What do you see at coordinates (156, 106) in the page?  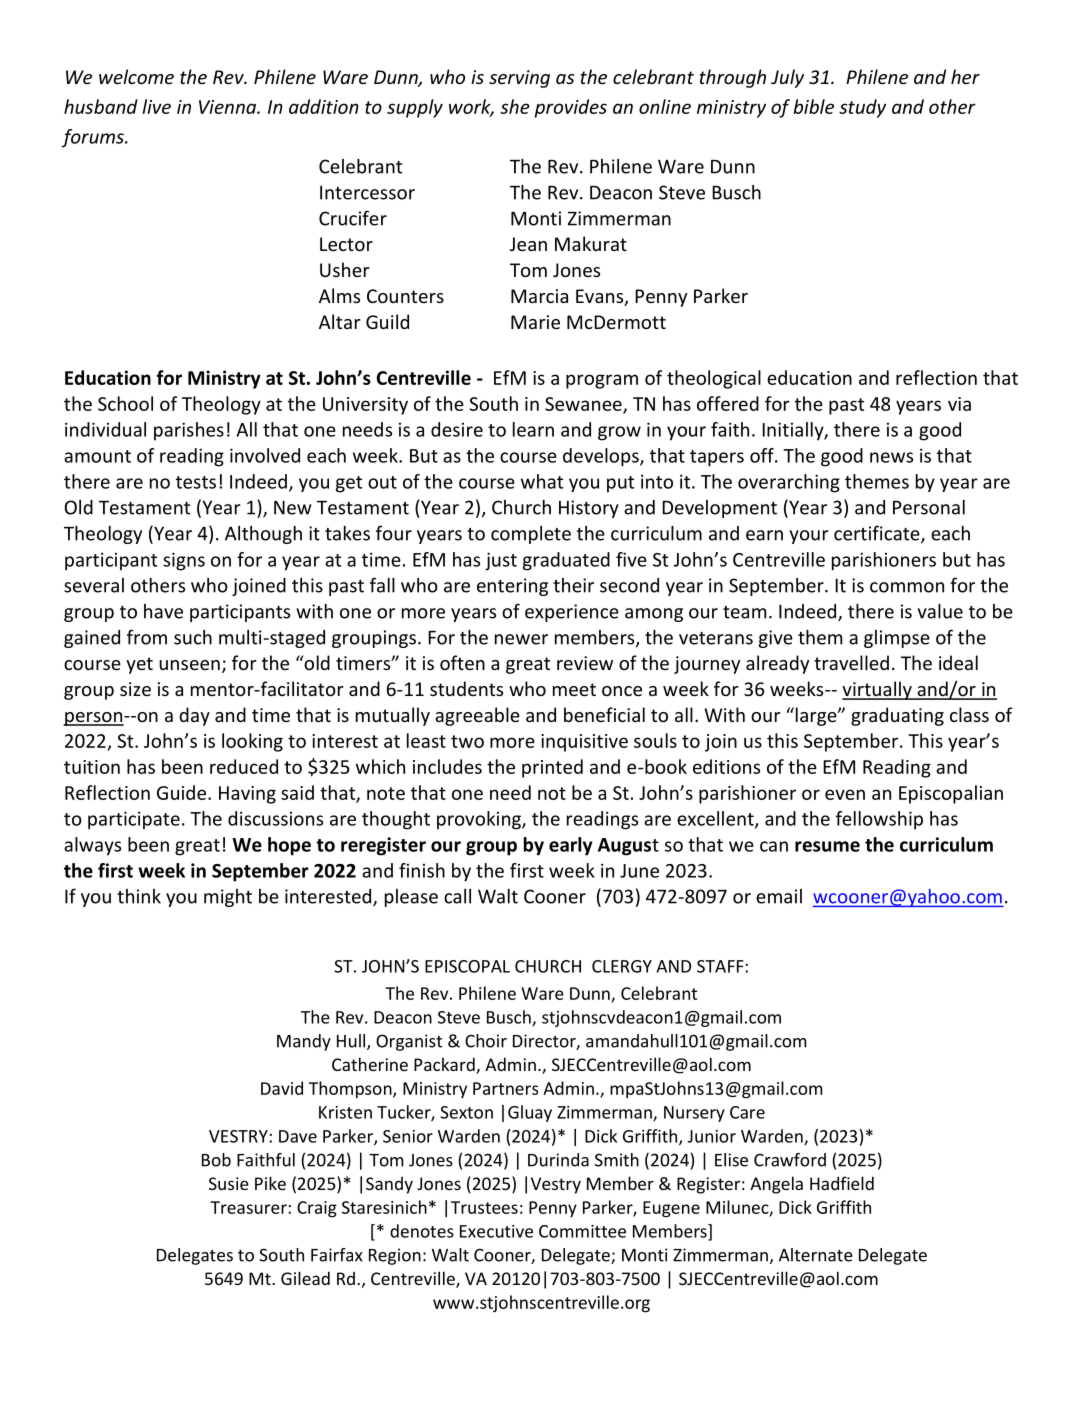 I see `live` at bounding box center [156, 106].
